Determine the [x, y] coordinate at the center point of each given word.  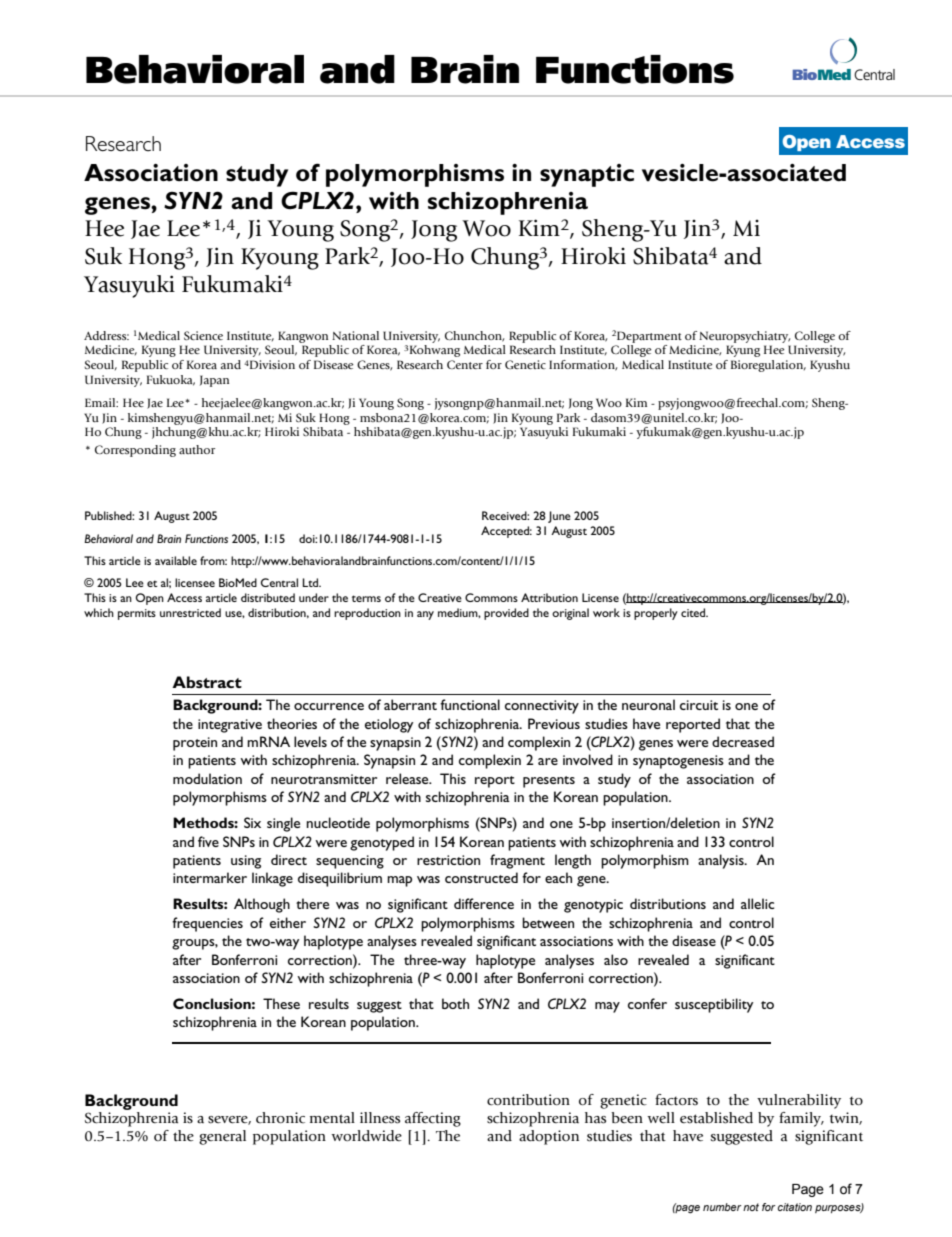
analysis [722, 861]
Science [203, 335]
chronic [280, 1117]
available [176, 560]
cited [694, 612]
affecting [433, 1119]
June [559, 517]
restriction [448, 860]
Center [465, 364]
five [208, 841]
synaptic [587, 175]
